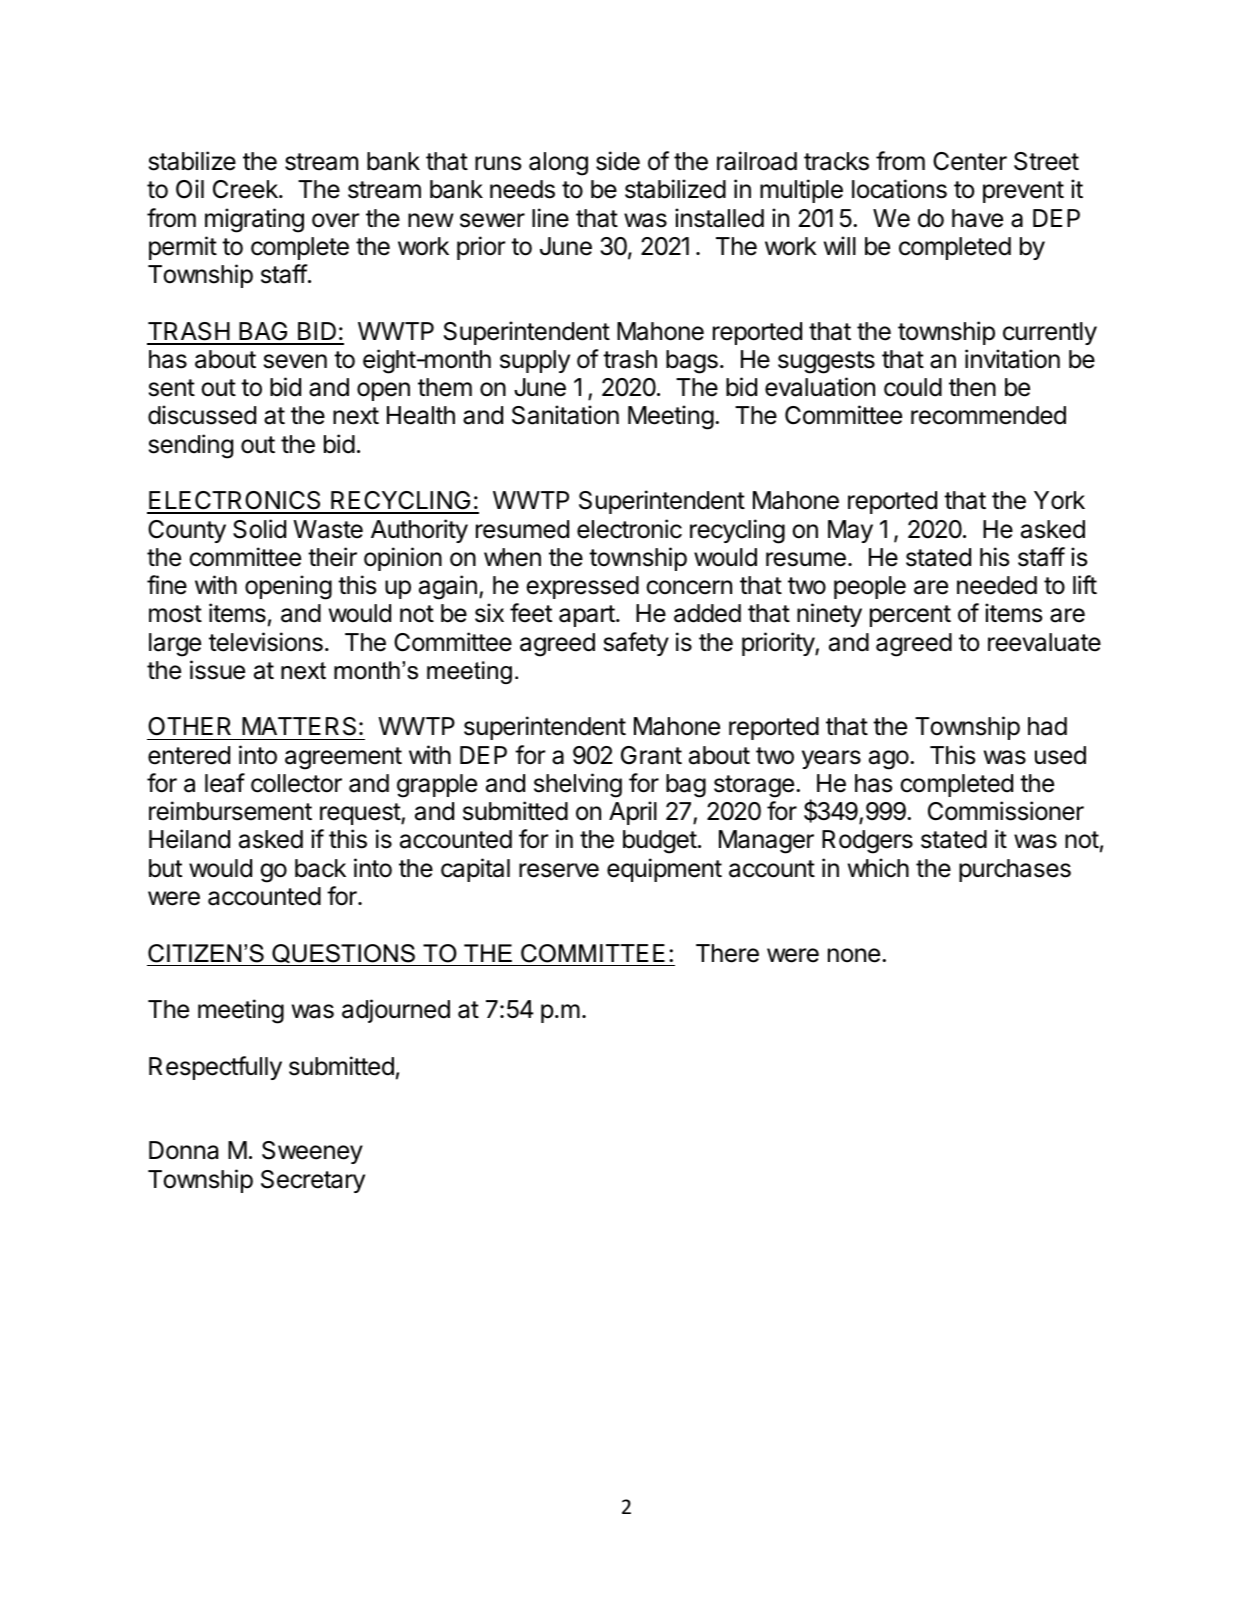 Image resolution: width=1253 pixels, height=1622 pixels. I want to click on back, so click(320, 868).
